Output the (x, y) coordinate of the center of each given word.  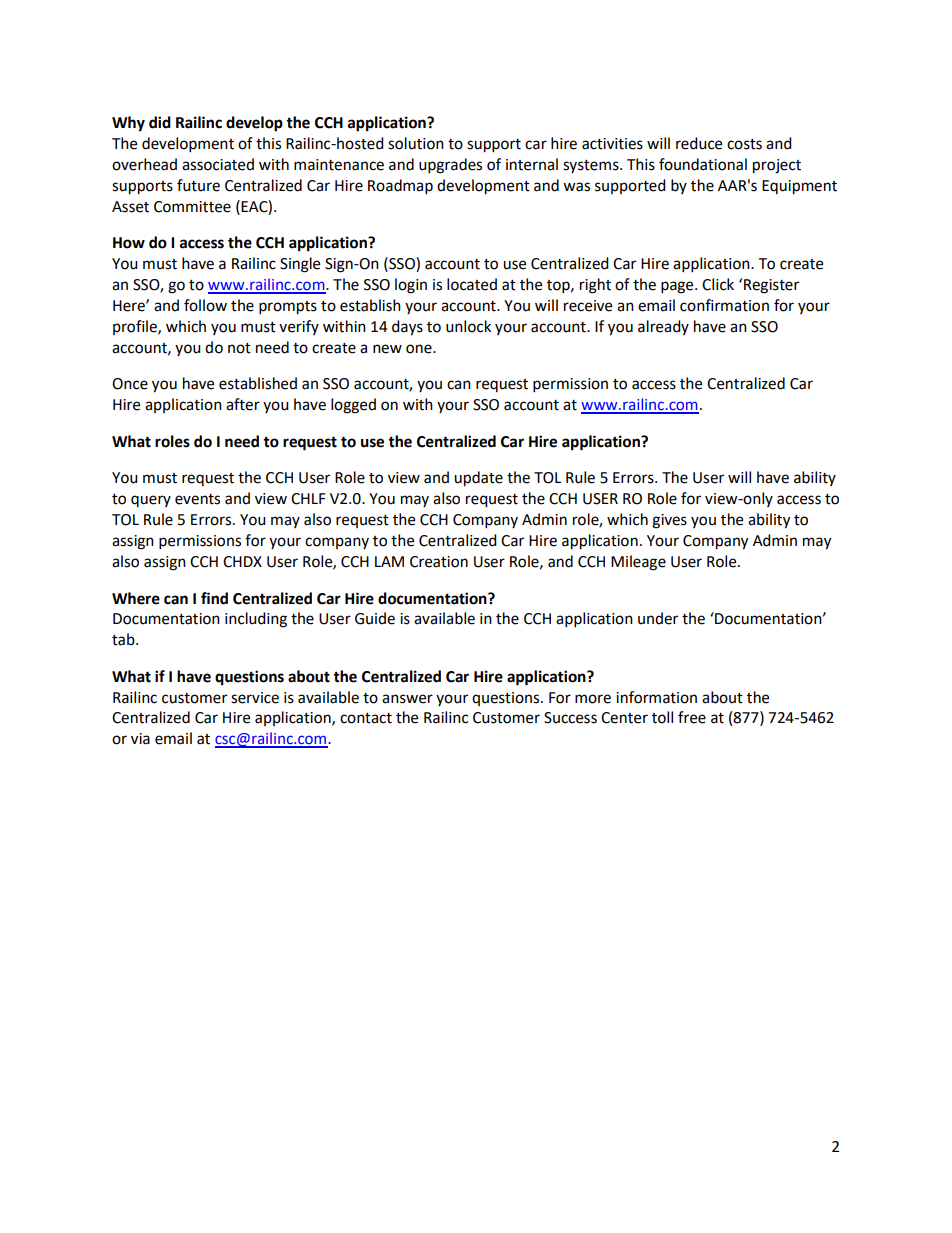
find (214, 598)
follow (205, 305)
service (255, 698)
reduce (699, 143)
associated (218, 164)
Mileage (638, 563)
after (243, 404)
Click (718, 284)
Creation (439, 562)
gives (669, 521)
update (478, 479)
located (472, 284)
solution (416, 143)
